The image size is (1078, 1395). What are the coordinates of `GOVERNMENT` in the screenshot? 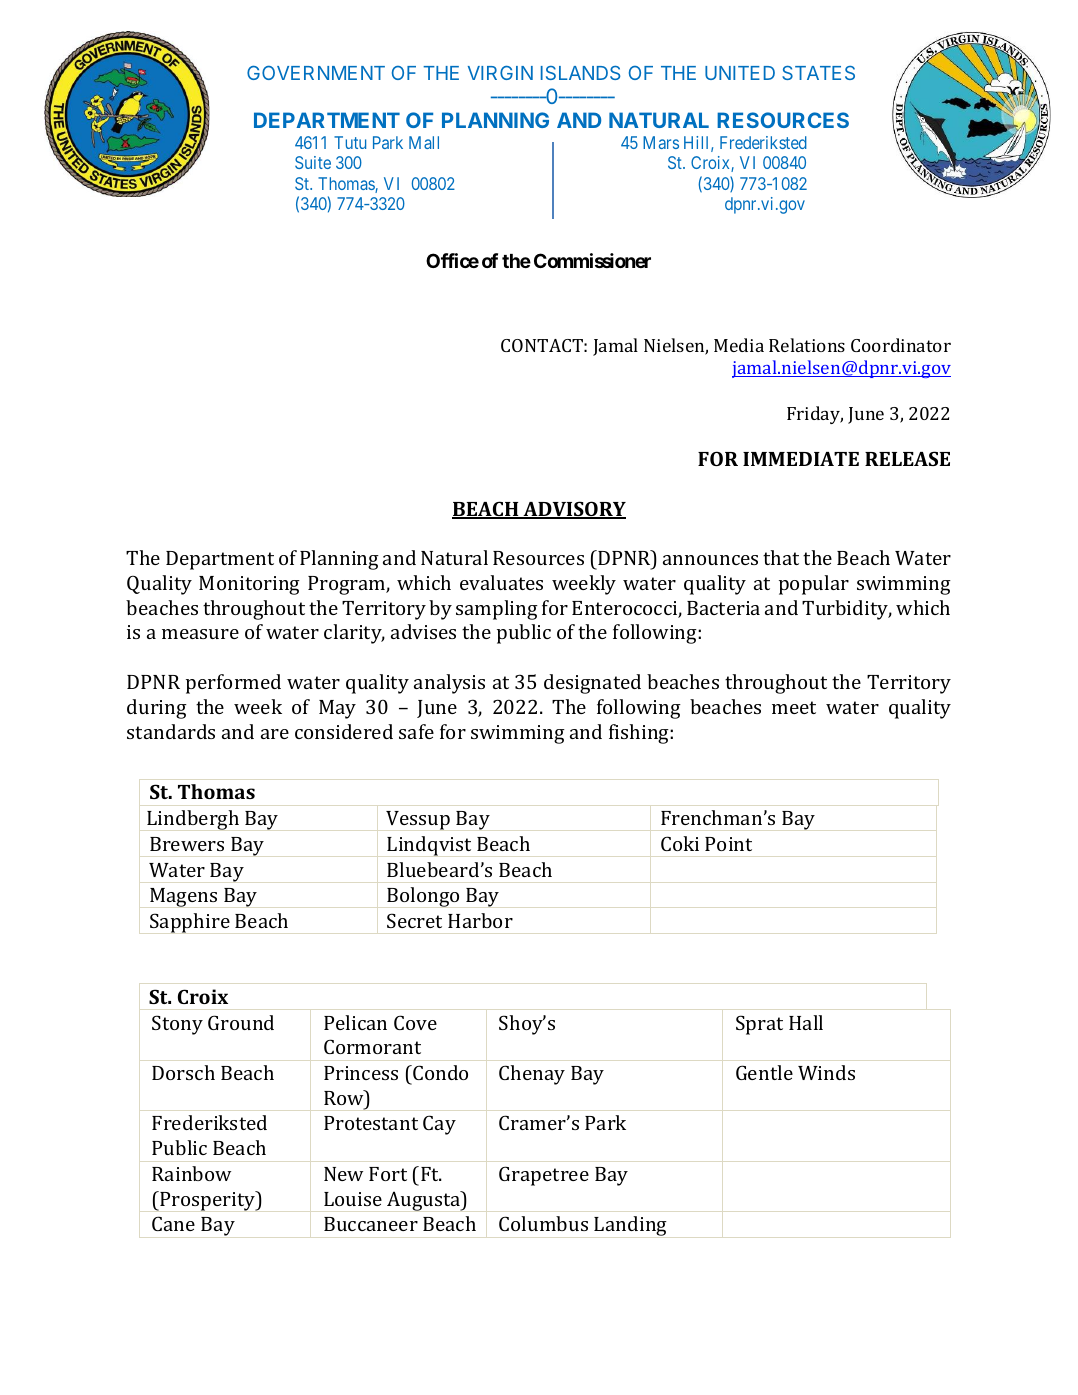 It's located at (316, 72).
